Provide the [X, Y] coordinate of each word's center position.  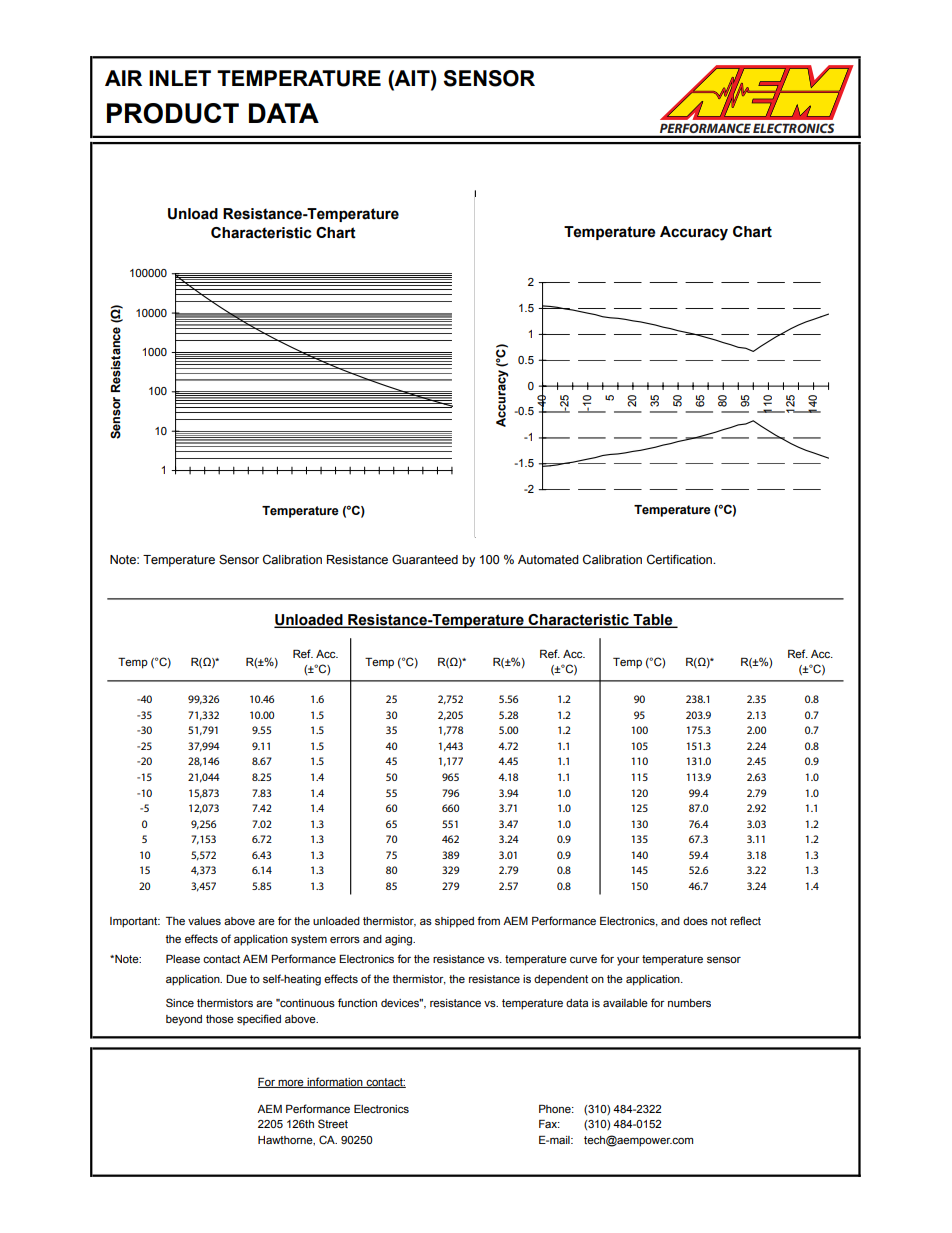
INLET [180, 78]
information [335, 1082]
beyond [184, 1020]
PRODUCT [173, 113]
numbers [689, 1003]
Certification [680, 559]
